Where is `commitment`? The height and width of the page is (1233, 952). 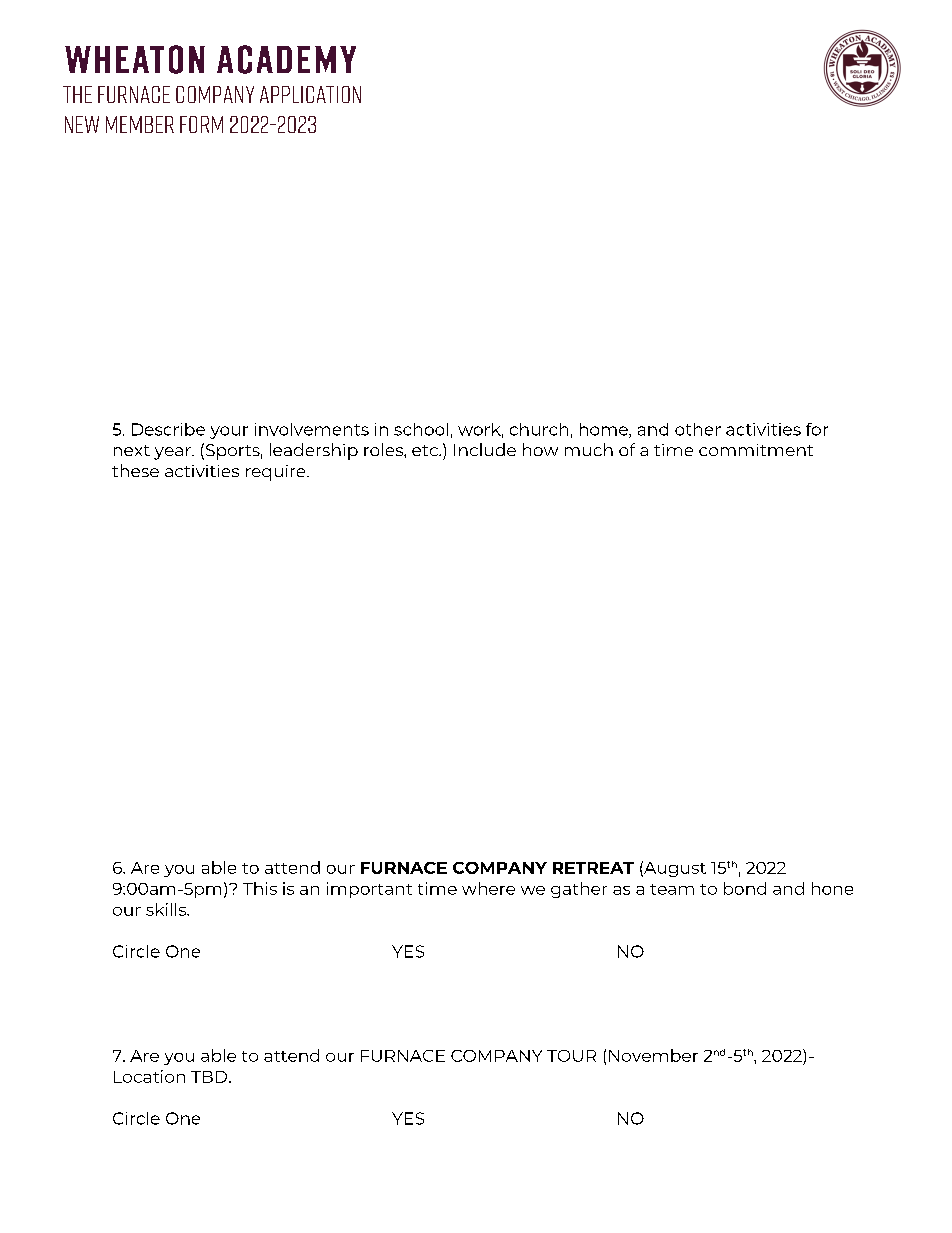
commitment is located at coordinates (756, 450).
